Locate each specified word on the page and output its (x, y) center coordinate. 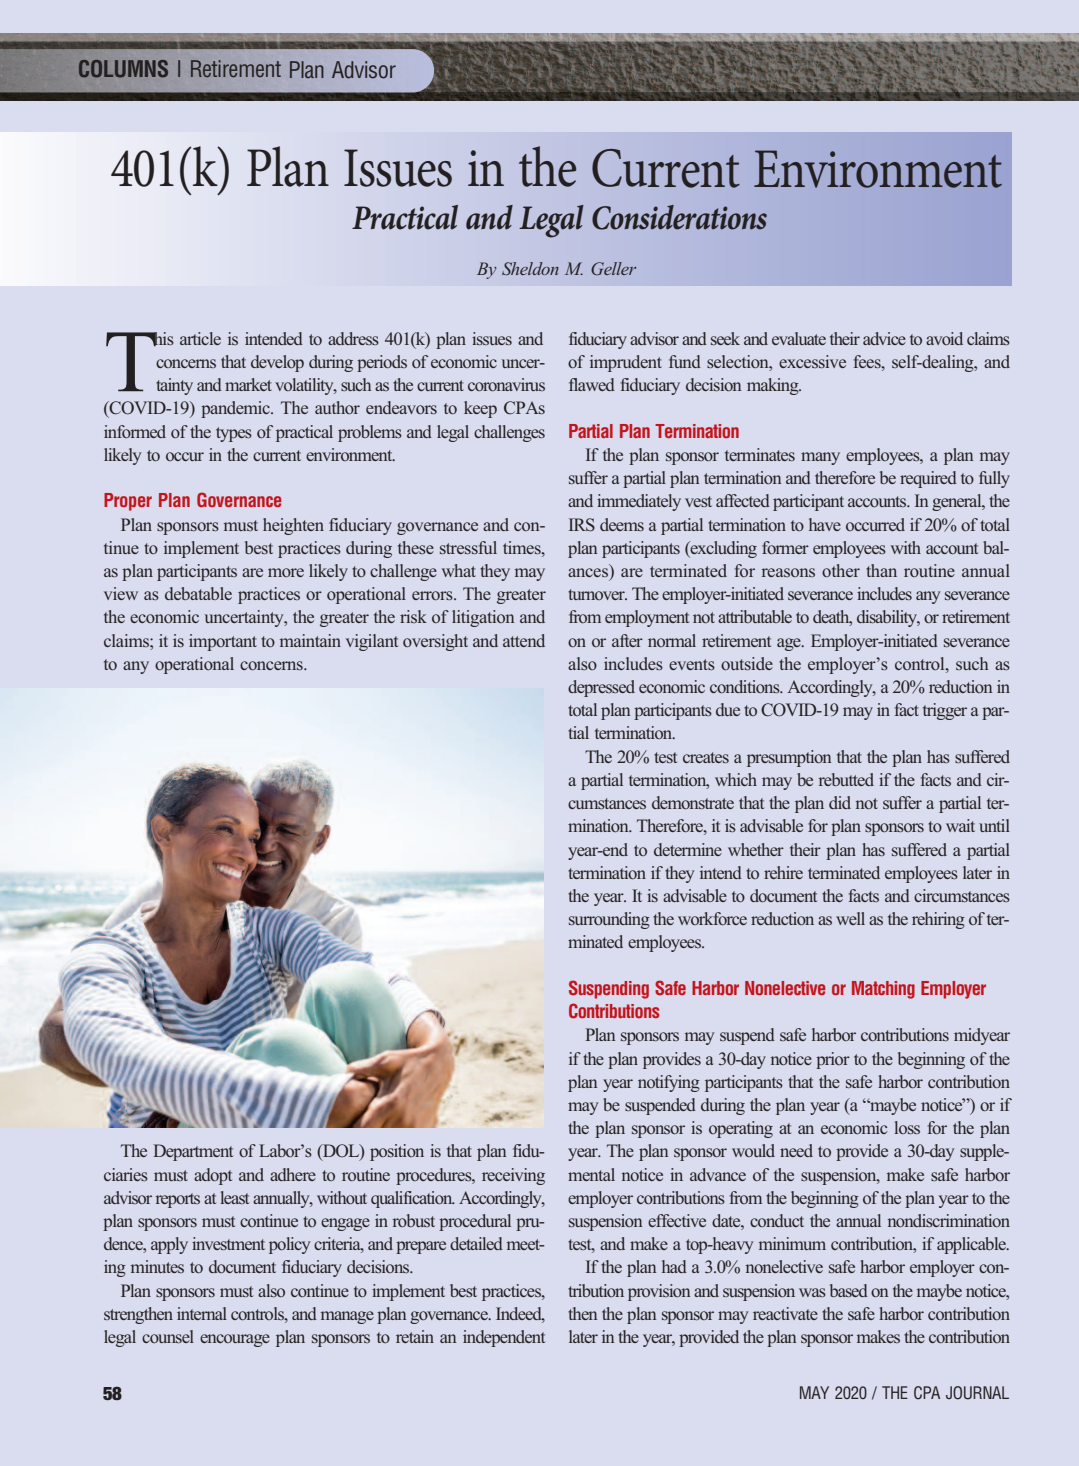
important (223, 642)
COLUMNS (123, 69)
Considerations (679, 217)
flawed (592, 384)
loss (907, 1127)
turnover (597, 594)
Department (193, 1152)
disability (888, 618)
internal (202, 1313)
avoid (944, 338)
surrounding (609, 920)
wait (960, 825)
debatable (198, 593)
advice (884, 338)
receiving (513, 1176)
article (200, 338)
